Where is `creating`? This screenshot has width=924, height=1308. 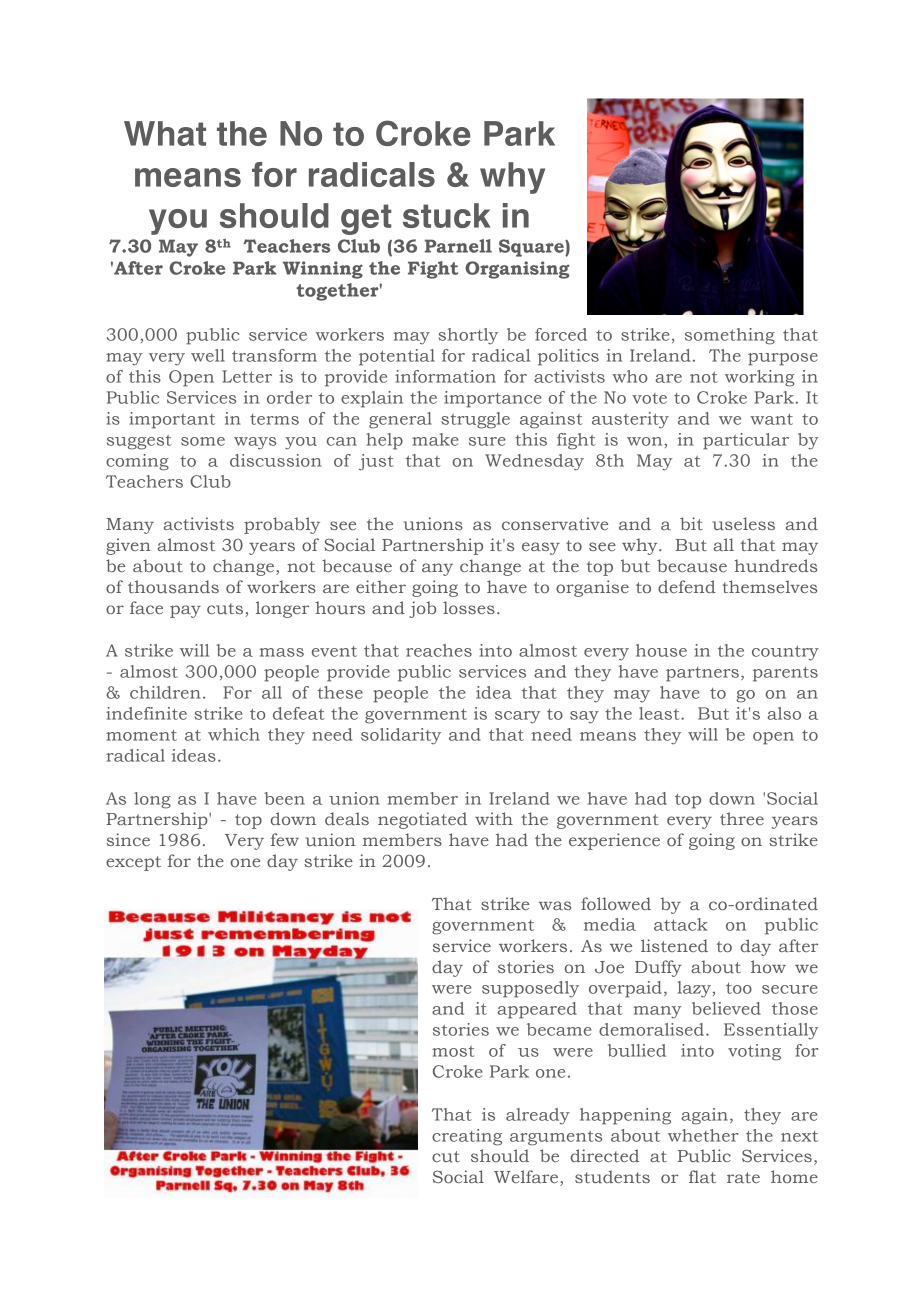
creating is located at coordinates (467, 1137).
